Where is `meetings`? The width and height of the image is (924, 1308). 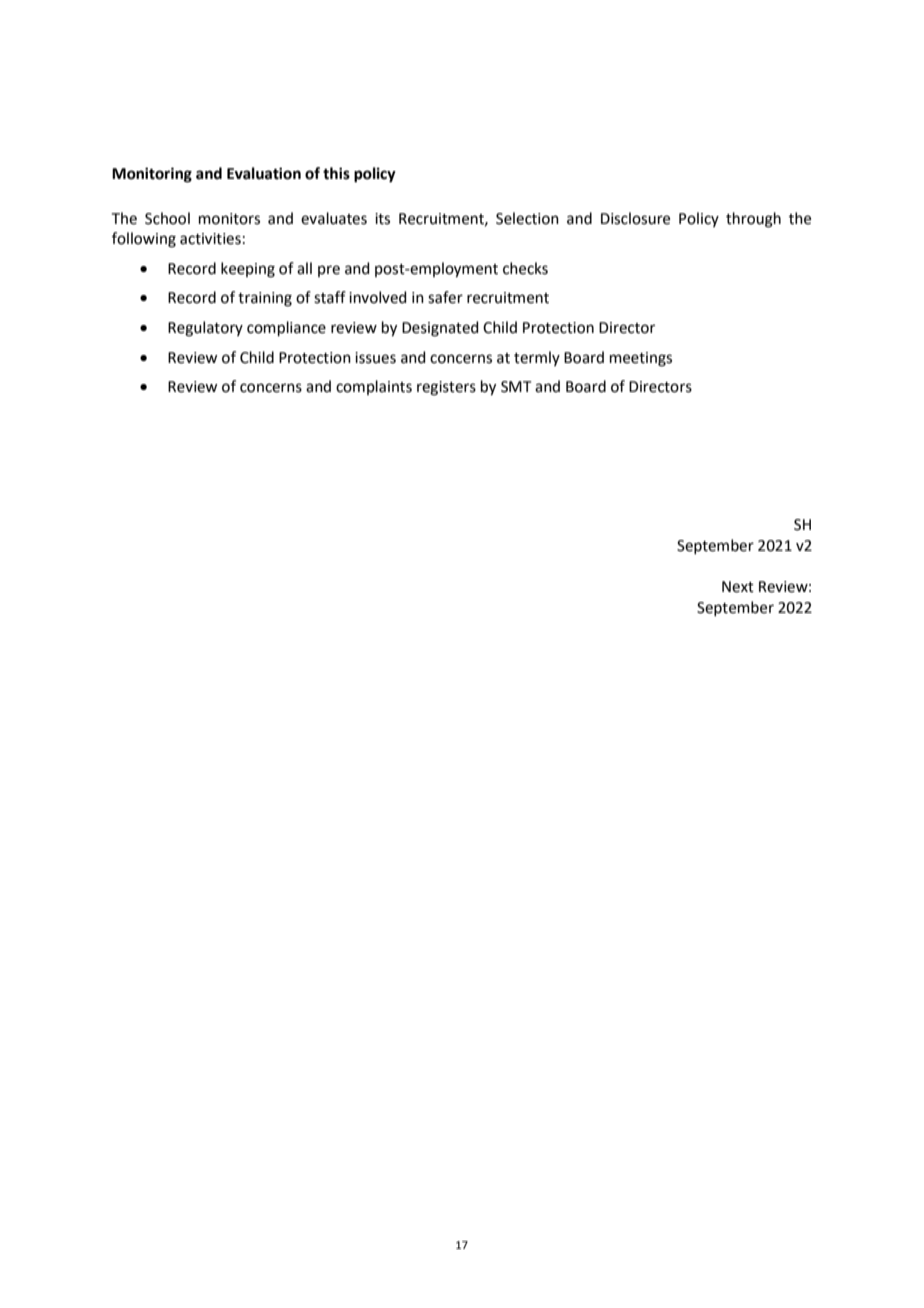
meetings is located at coordinates (641, 359).
